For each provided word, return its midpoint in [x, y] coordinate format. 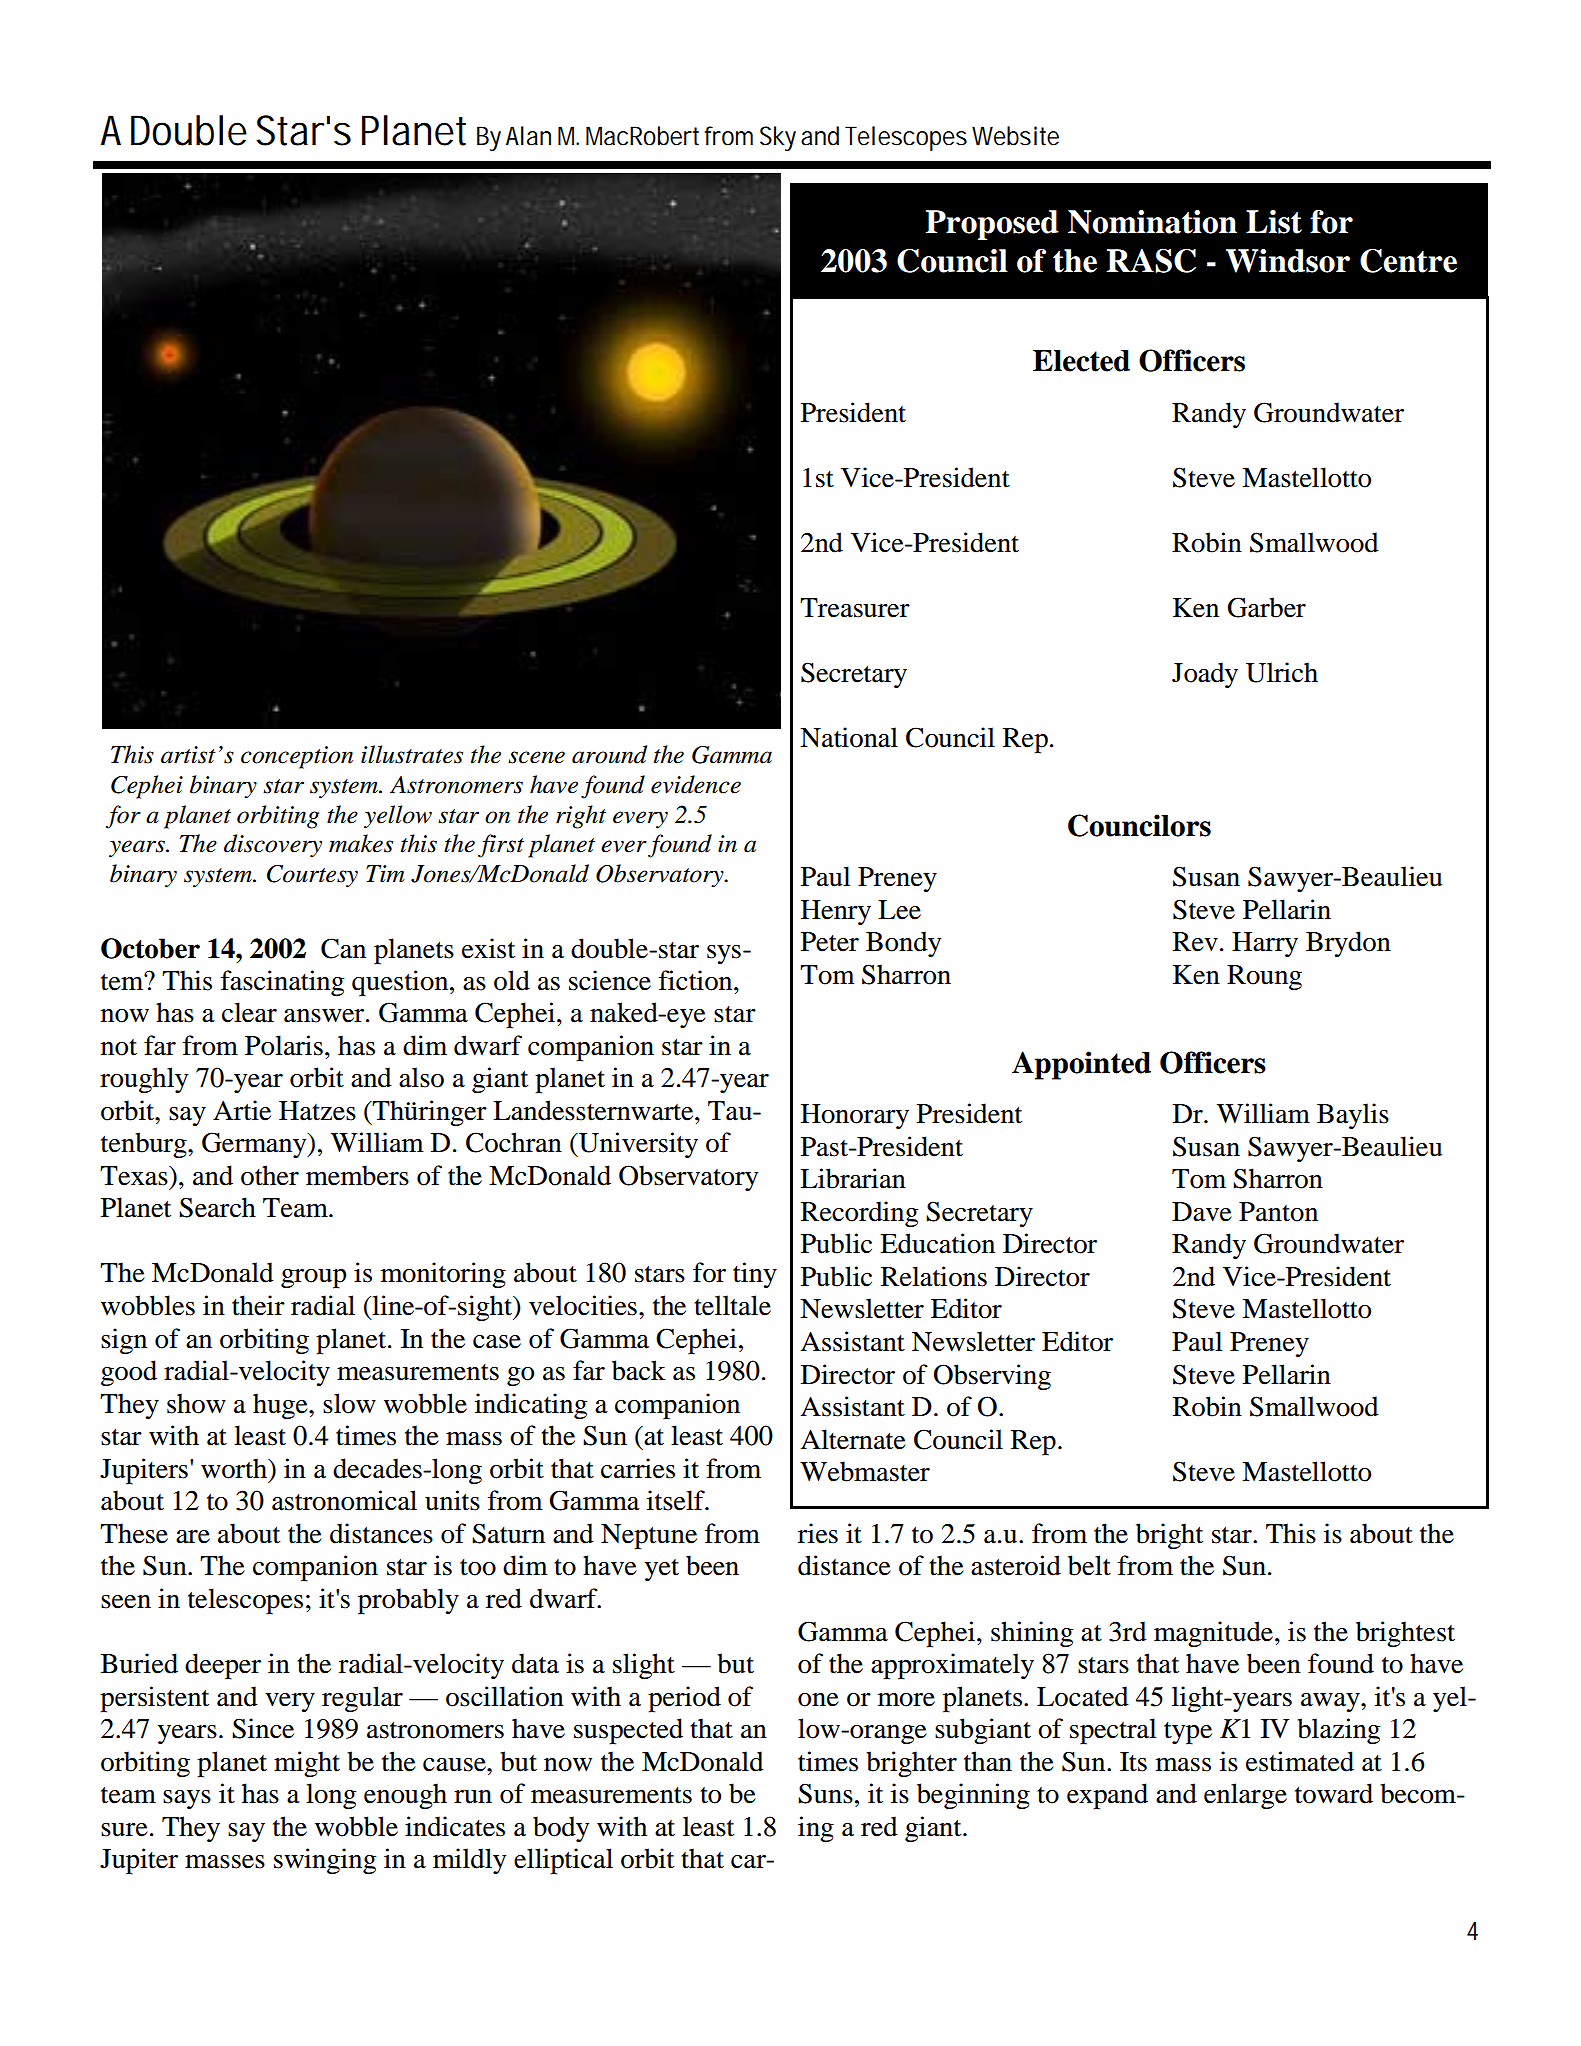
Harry [1265, 944]
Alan [528, 136]
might [307, 1764]
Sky [778, 138]
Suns [825, 1793]
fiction [697, 980]
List [1274, 222]
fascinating [282, 983]
